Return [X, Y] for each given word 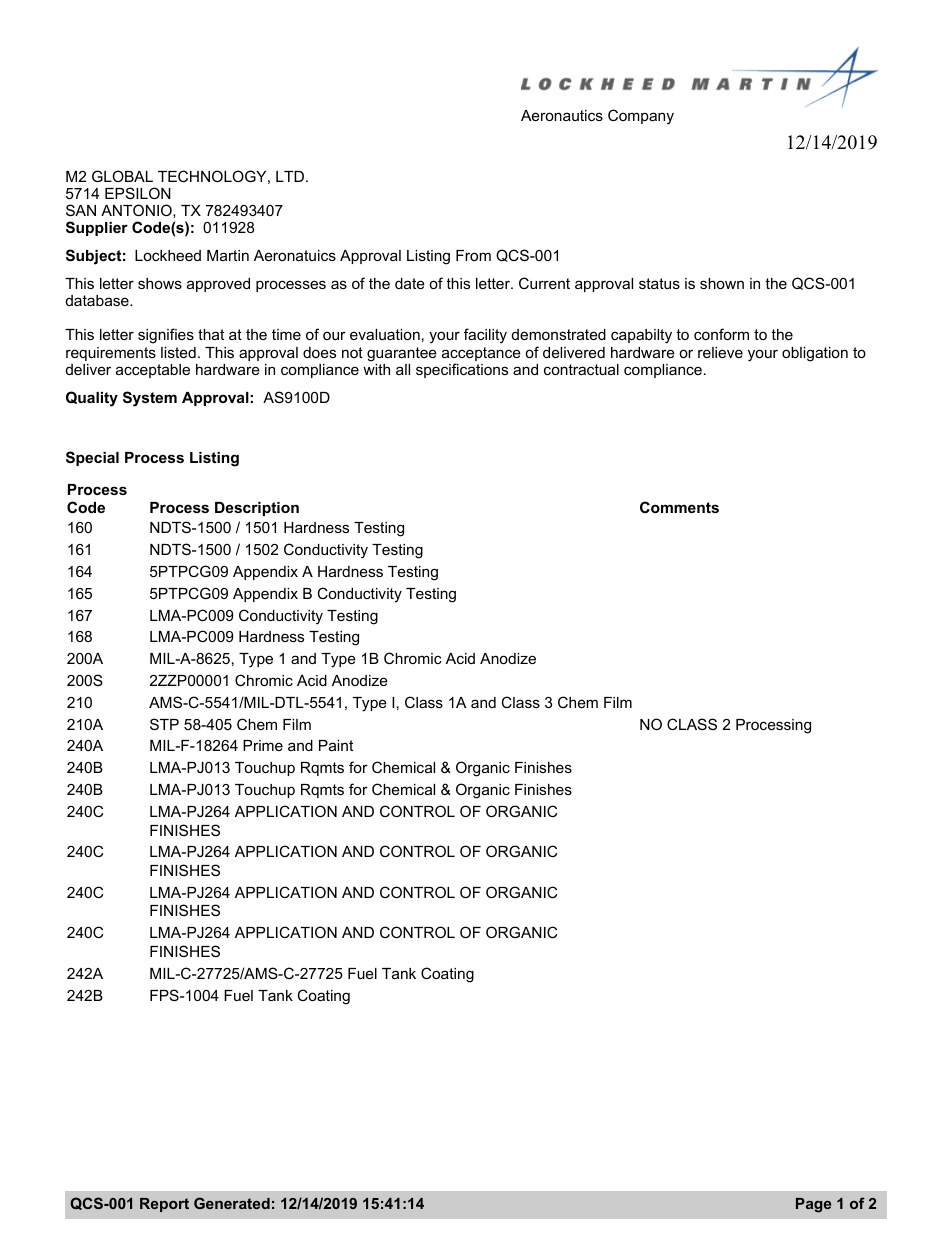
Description [257, 509]
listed [178, 352]
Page [813, 1205]
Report [164, 1205]
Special [92, 458]
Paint [336, 745]
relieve [720, 352]
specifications [462, 370]
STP [164, 724]
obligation [815, 354]
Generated [232, 1203]
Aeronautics [562, 115]
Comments [679, 507]
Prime [263, 745]
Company [641, 117]
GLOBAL [122, 176]
